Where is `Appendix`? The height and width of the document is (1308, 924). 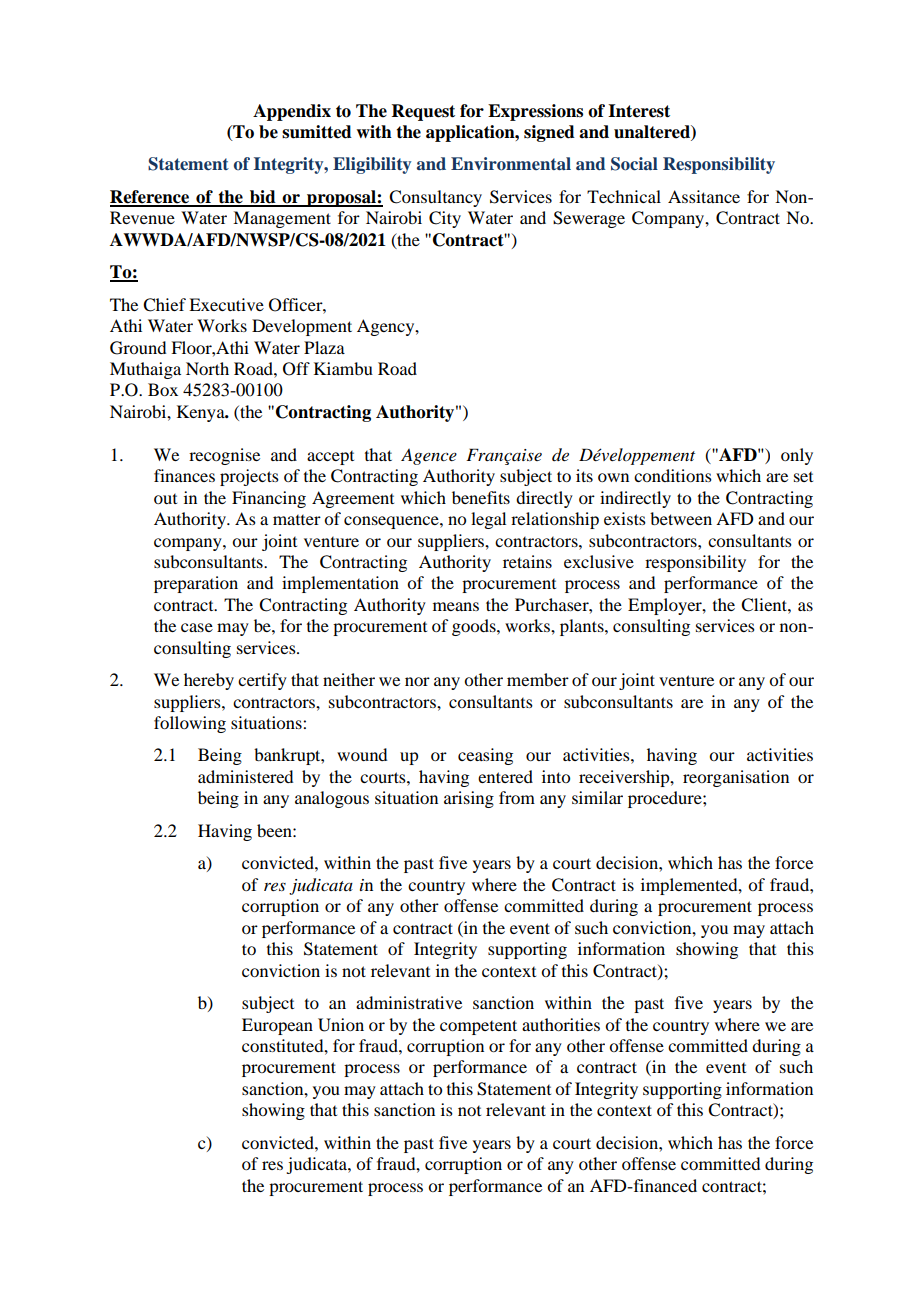 Appendix is located at coordinates (292, 112).
